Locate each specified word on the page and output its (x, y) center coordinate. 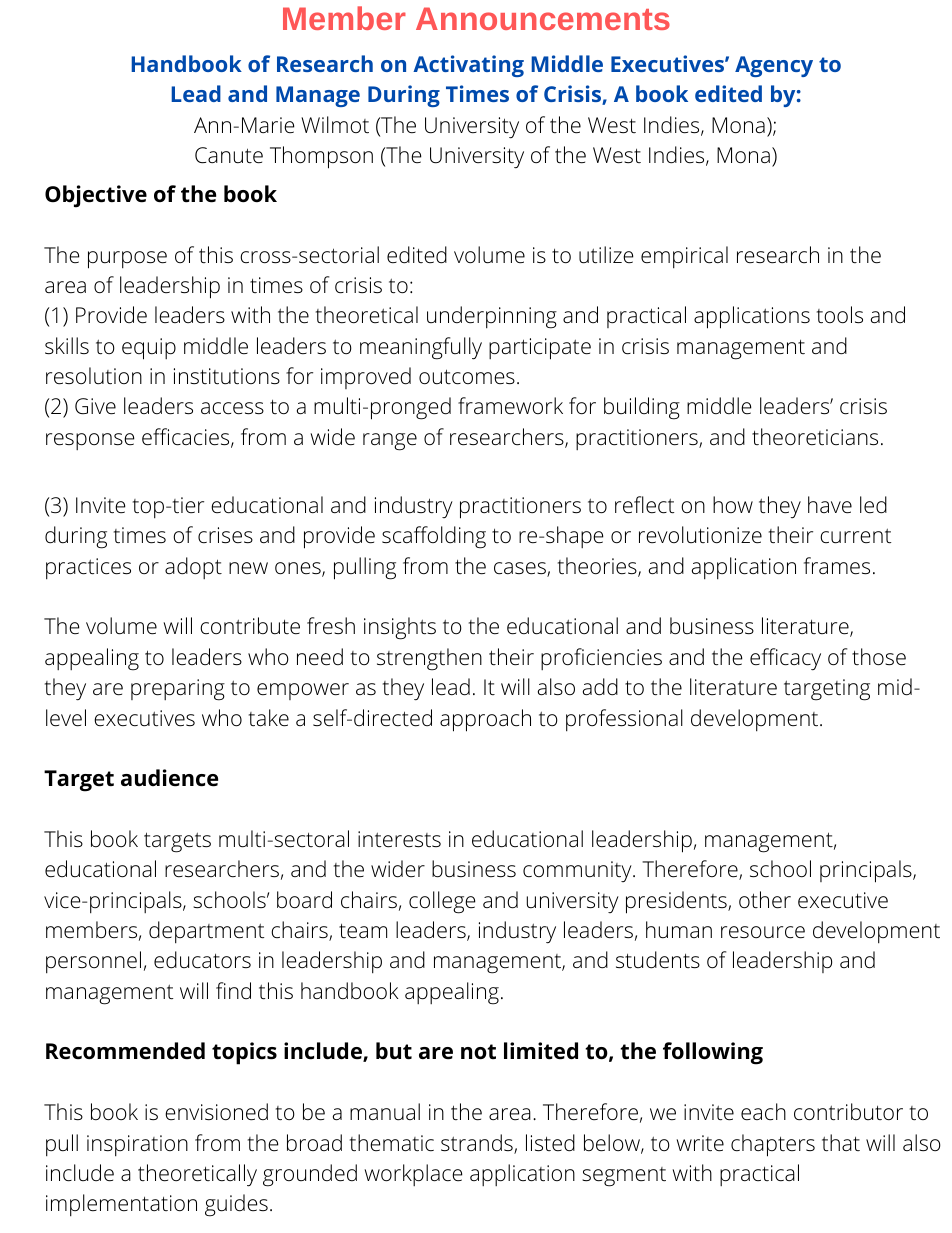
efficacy (785, 659)
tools (840, 315)
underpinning (492, 317)
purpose (127, 260)
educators (202, 960)
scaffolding (434, 537)
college (442, 902)
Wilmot (335, 125)
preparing (178, 690)
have (830, 505)
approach (485, 720)
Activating (468, 66)
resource (763, 932)
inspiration (137, 1145)
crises (225, 535)
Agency (774, 66)
